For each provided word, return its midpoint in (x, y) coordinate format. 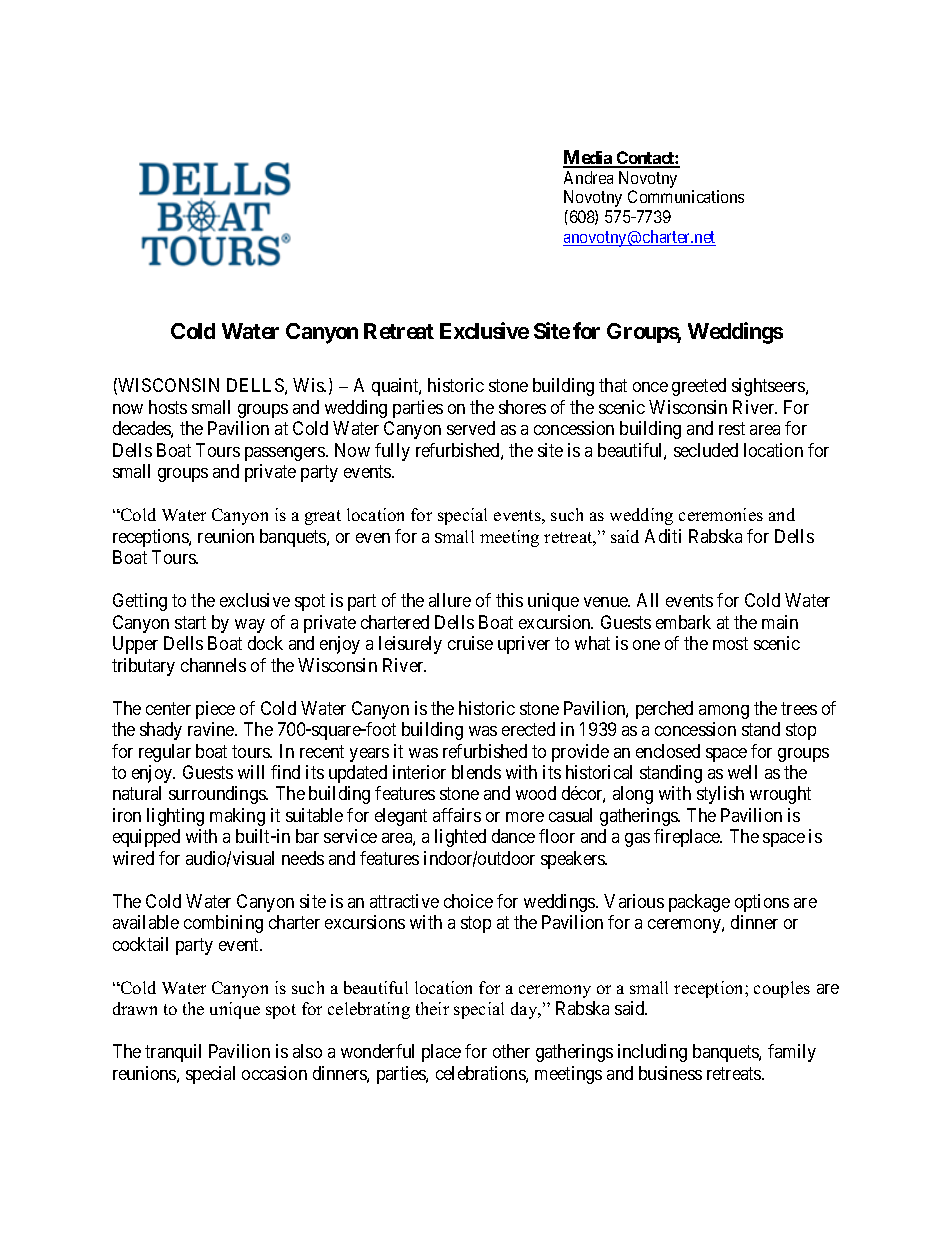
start (190, 622)
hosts (168, 407)
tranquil (173, 1053)
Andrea (588, 177)
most (730, 643)
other (511, 1051)
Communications (686, 196)
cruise (470, 643)
